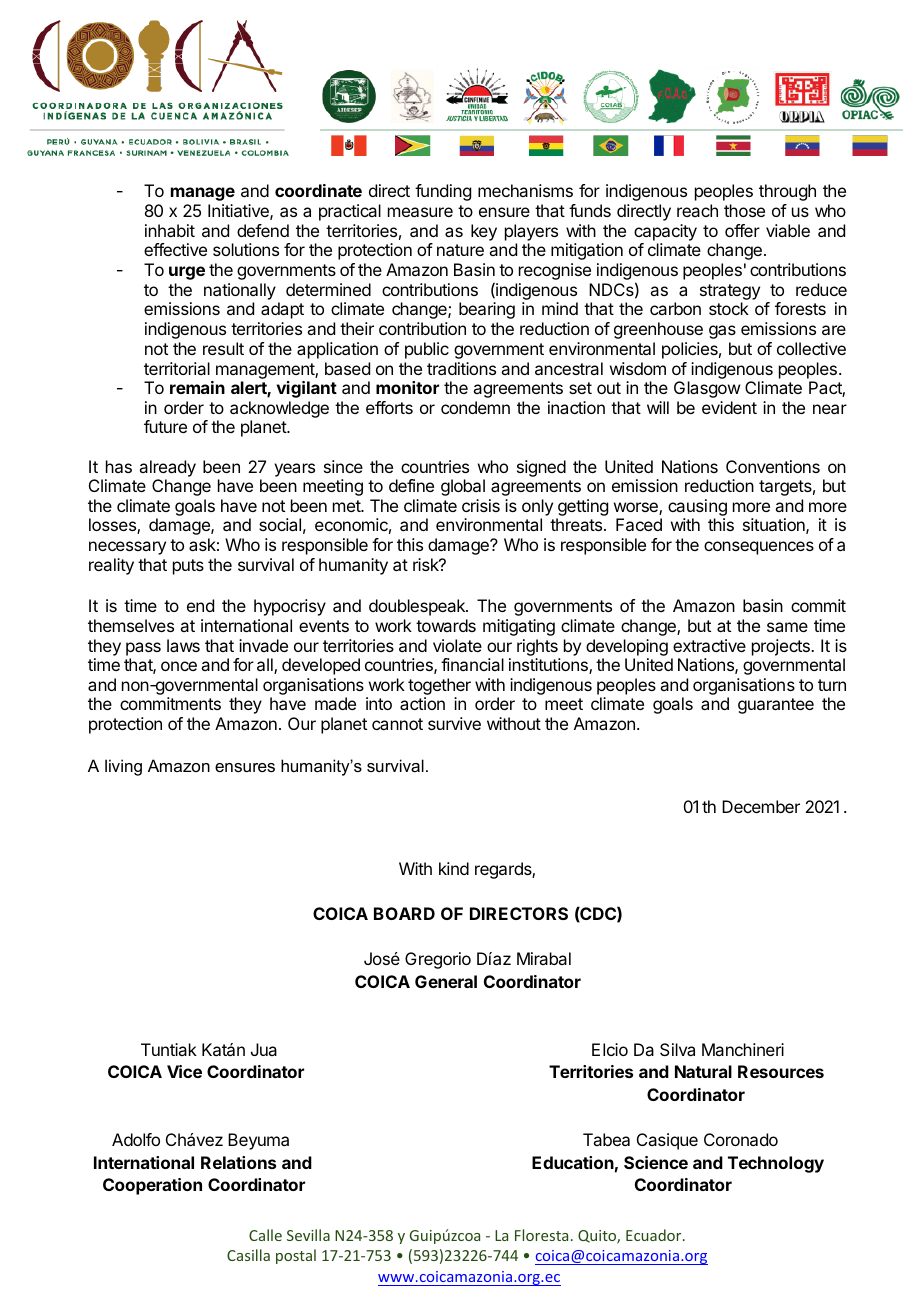  I want to click on offer, so click(742, 230).
